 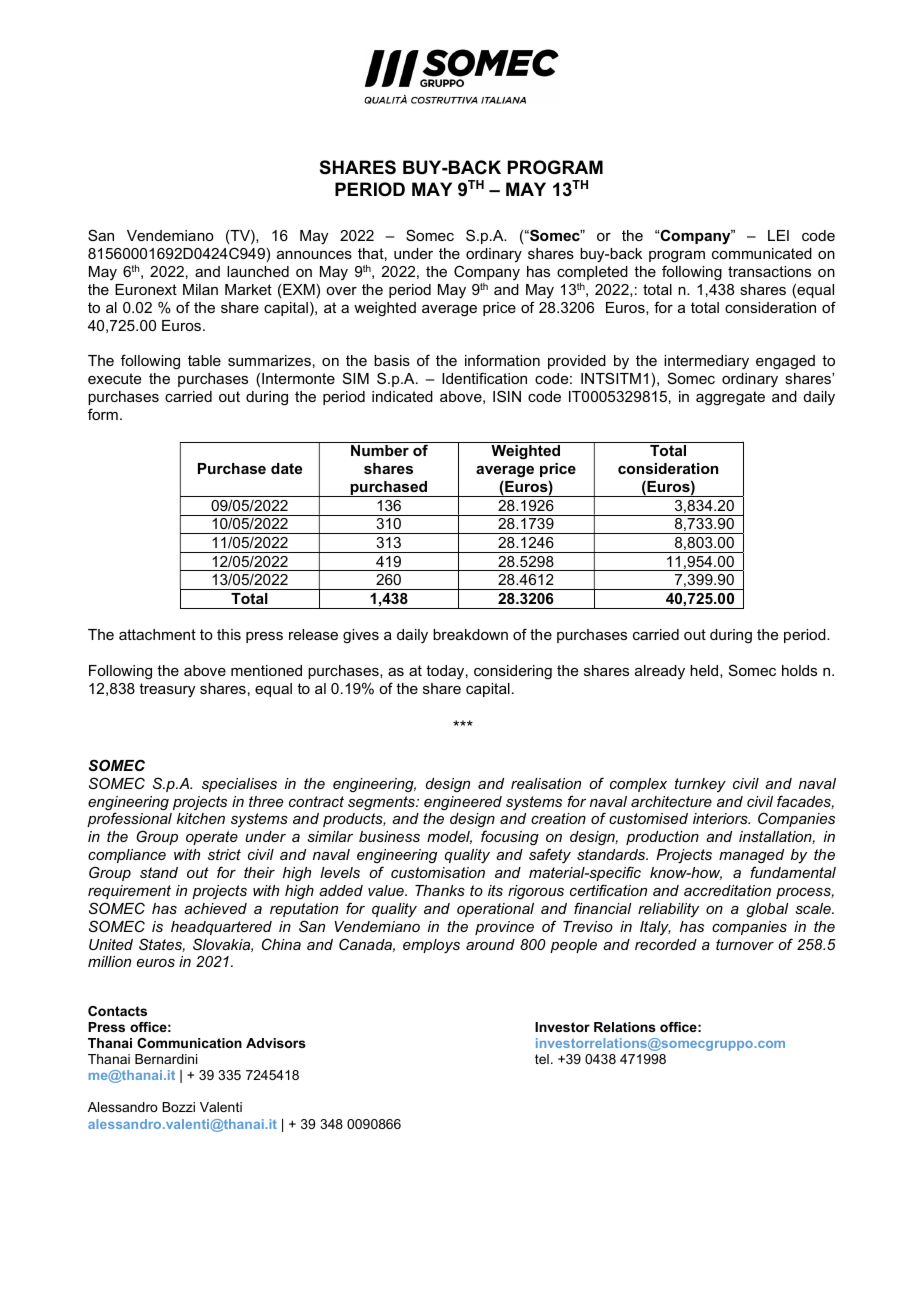 What do you see at coordinates (239, 785) in the document?
I see `specialises` at bounding box center [239, 785].
